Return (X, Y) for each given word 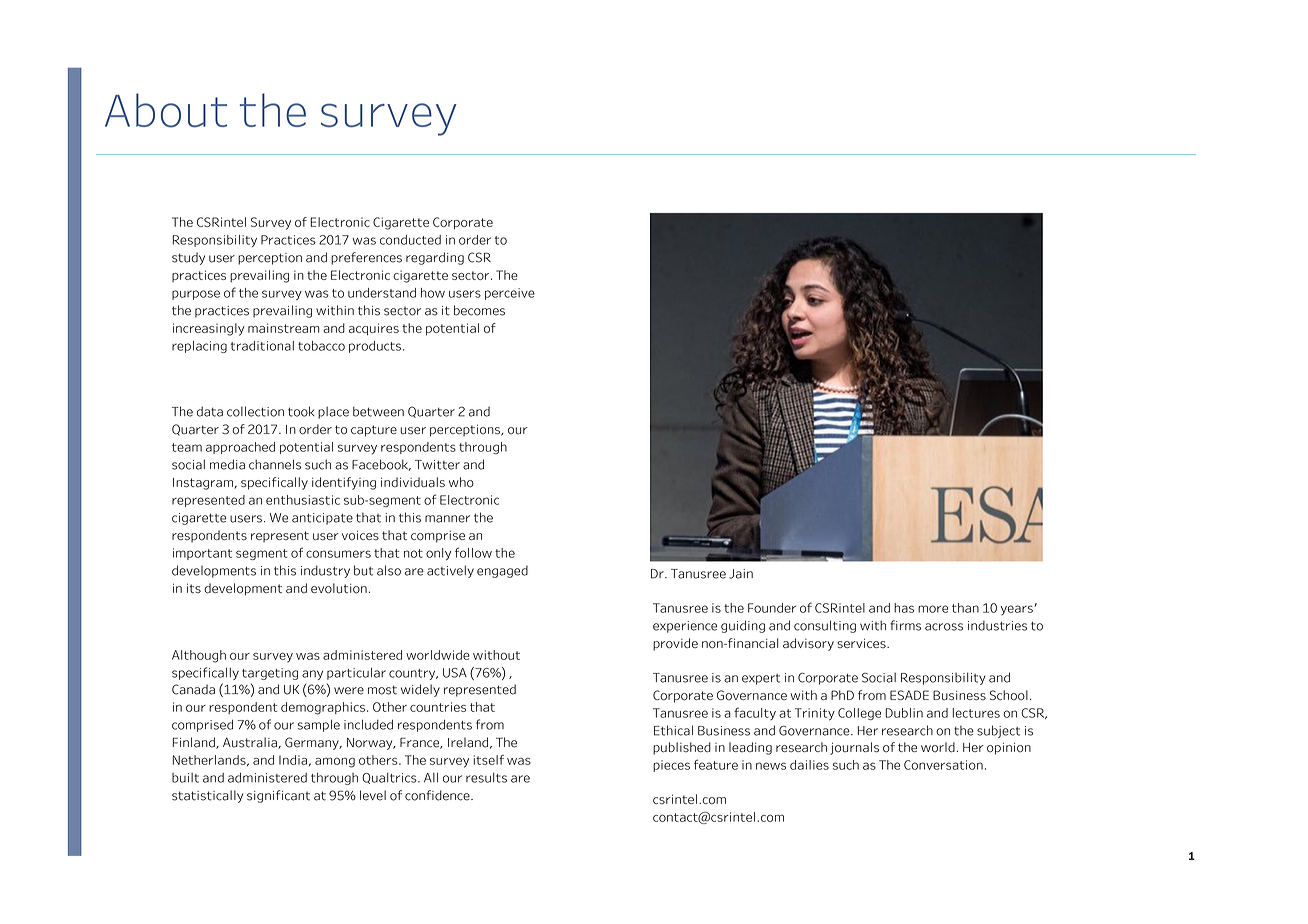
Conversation (943, 765)
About (166, 110)
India (293, 760)
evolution (339, 588)
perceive (510, 294)
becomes (479, 310)
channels (275, 464)
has (904, 608)
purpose (196, 295)
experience (685, 627)
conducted (410, 240)
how (433, 293)
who (461, 482)
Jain (741, 574)
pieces (671, 766)
